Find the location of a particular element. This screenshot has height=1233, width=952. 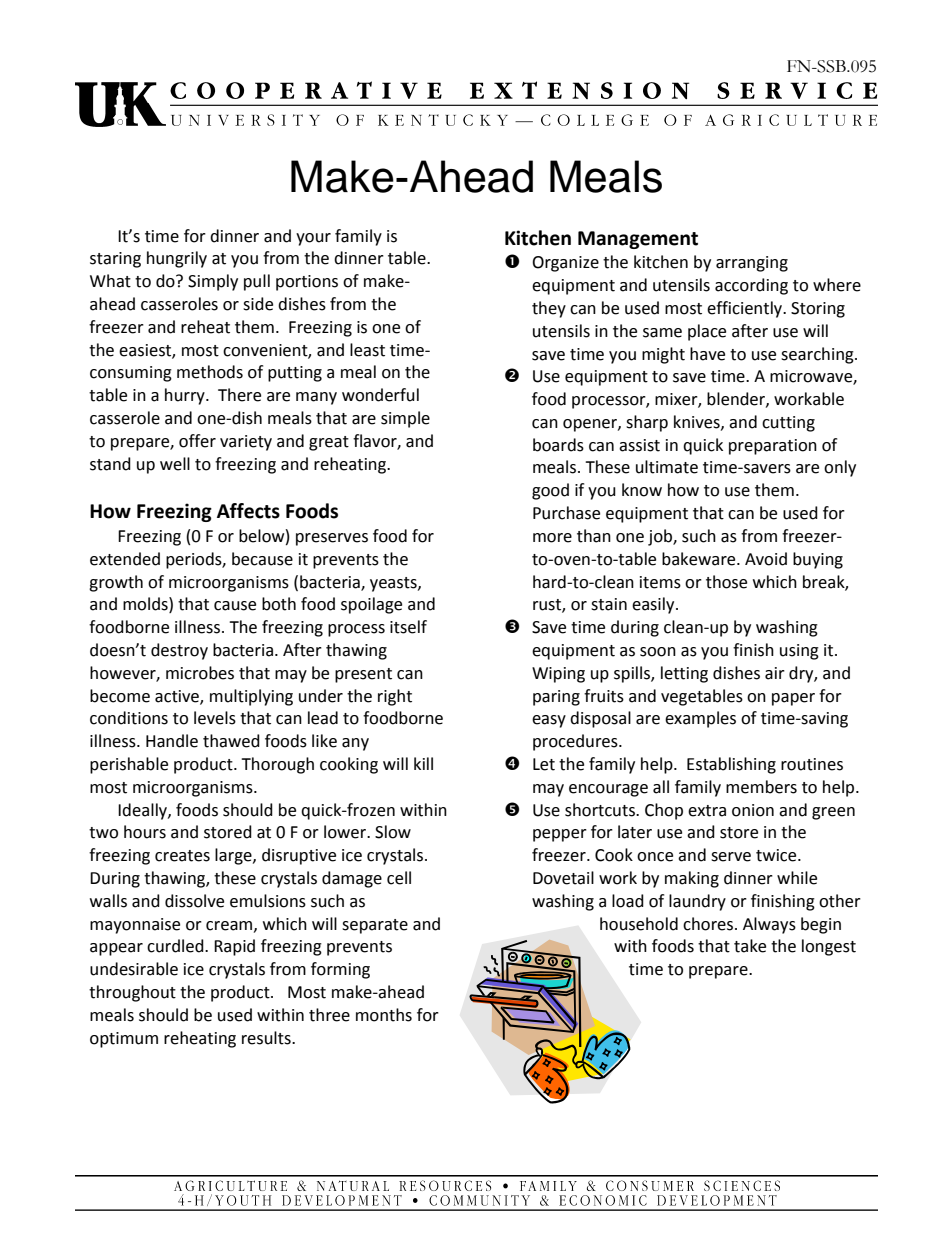

months is located at coordinates (384, 1015).
